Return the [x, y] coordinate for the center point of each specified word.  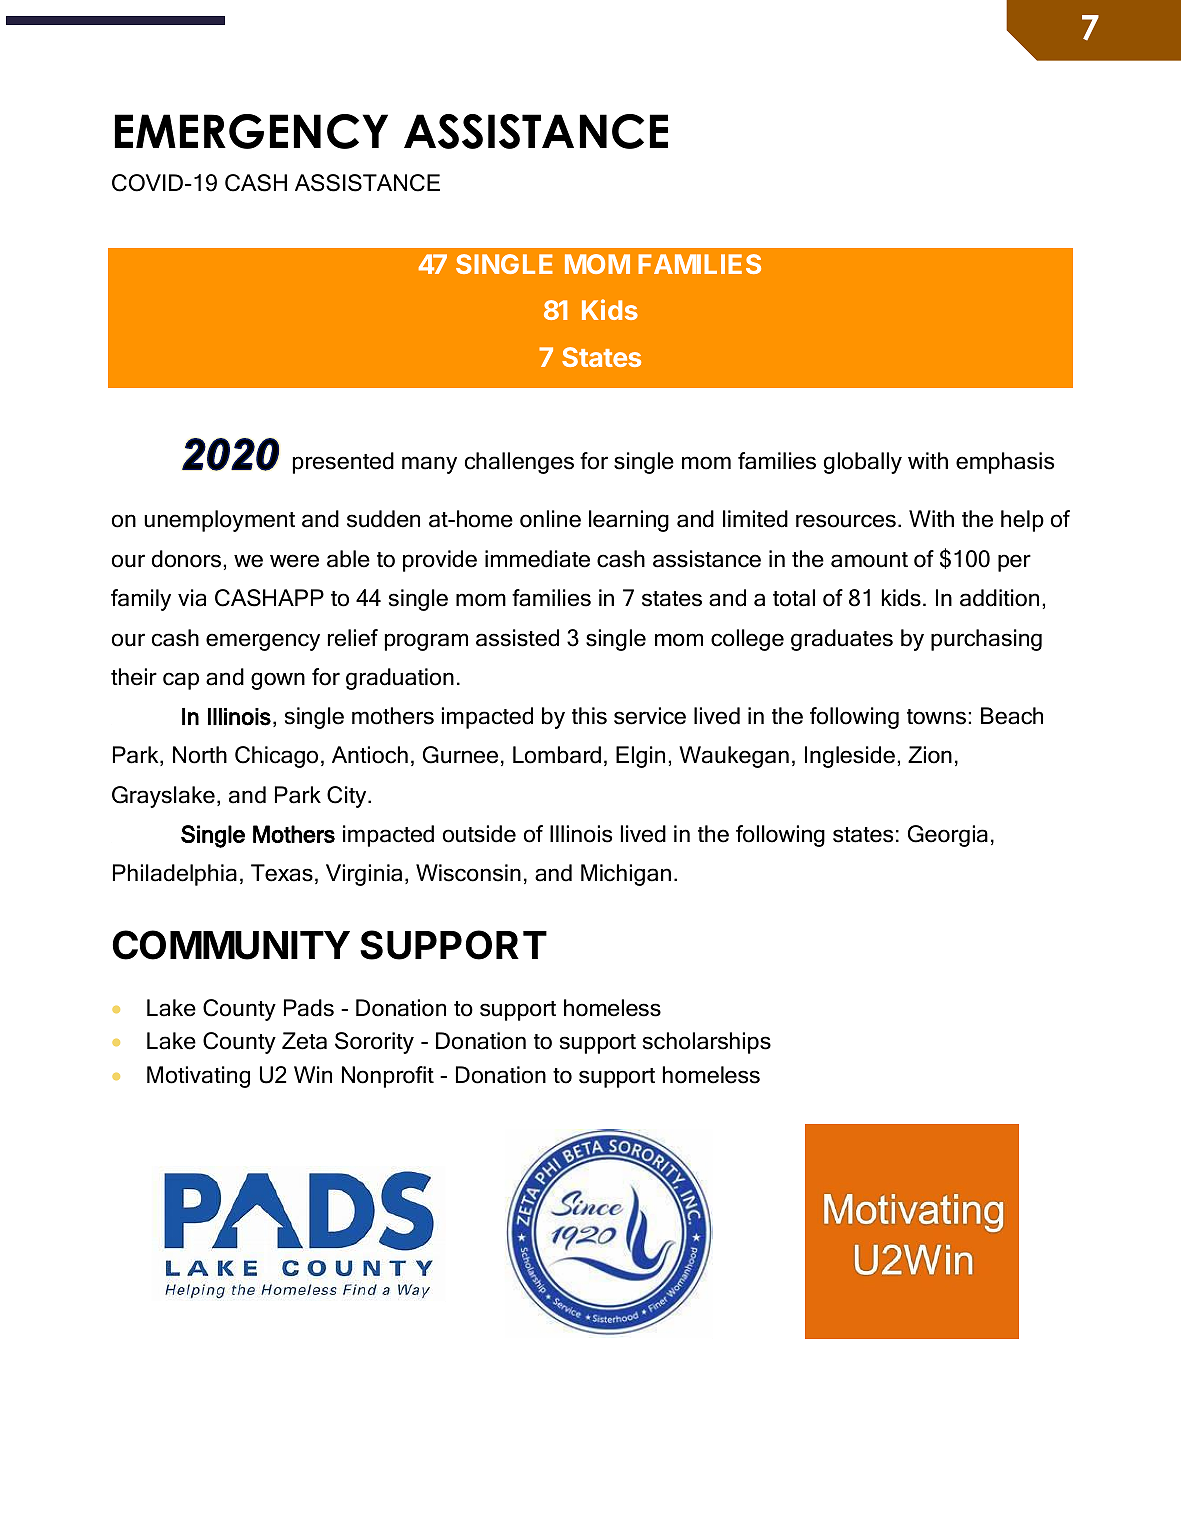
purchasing [986, 640]
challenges [519, 463]
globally [863, 463]
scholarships [707, 1043]
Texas [282, 873]
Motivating [198, 1077]
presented [343, 463]
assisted [517, 638]
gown [278, 681]
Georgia [948, 836]
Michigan [626, 875]
